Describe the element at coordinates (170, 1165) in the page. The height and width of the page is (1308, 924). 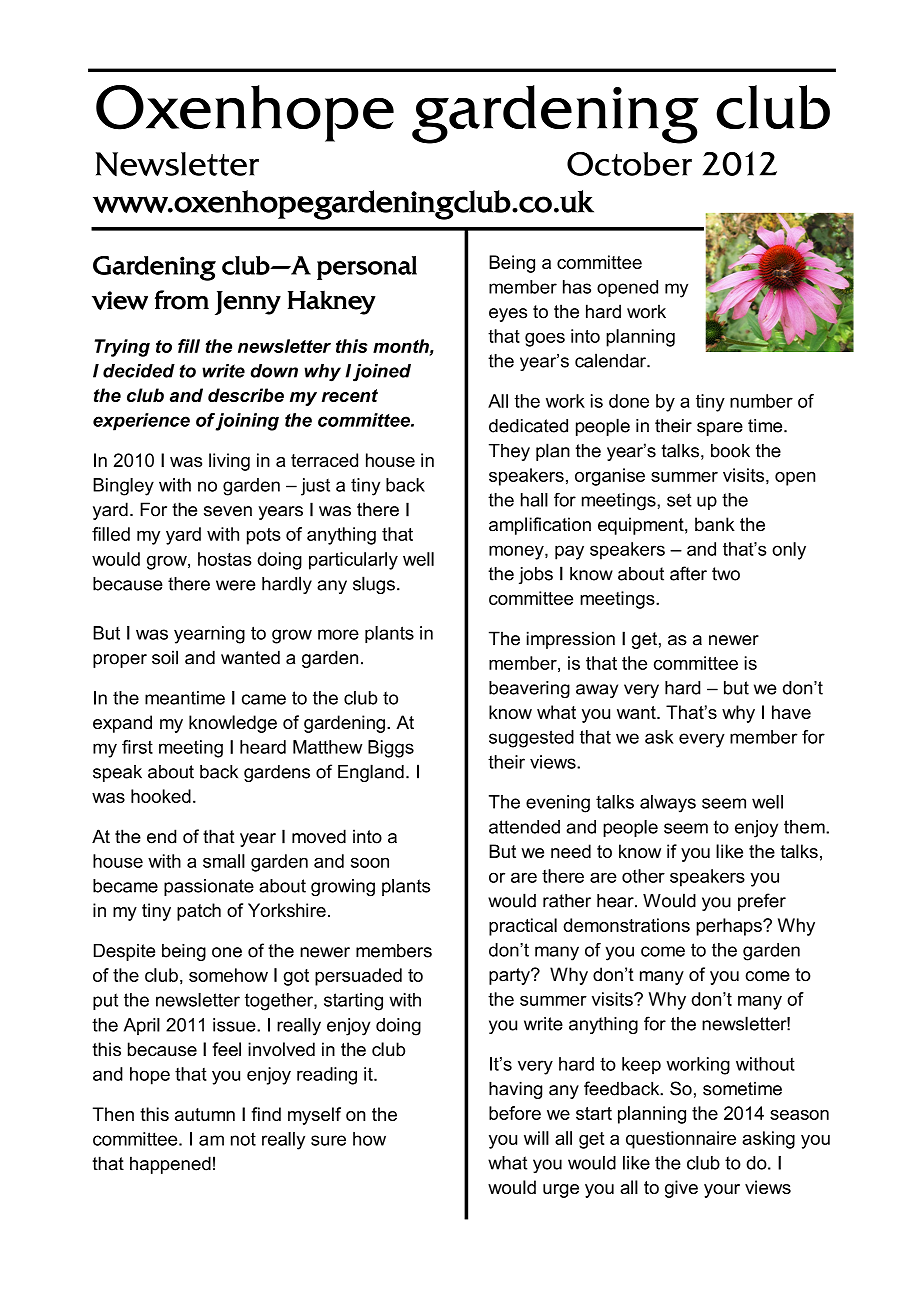
I see `happened` at that location.
